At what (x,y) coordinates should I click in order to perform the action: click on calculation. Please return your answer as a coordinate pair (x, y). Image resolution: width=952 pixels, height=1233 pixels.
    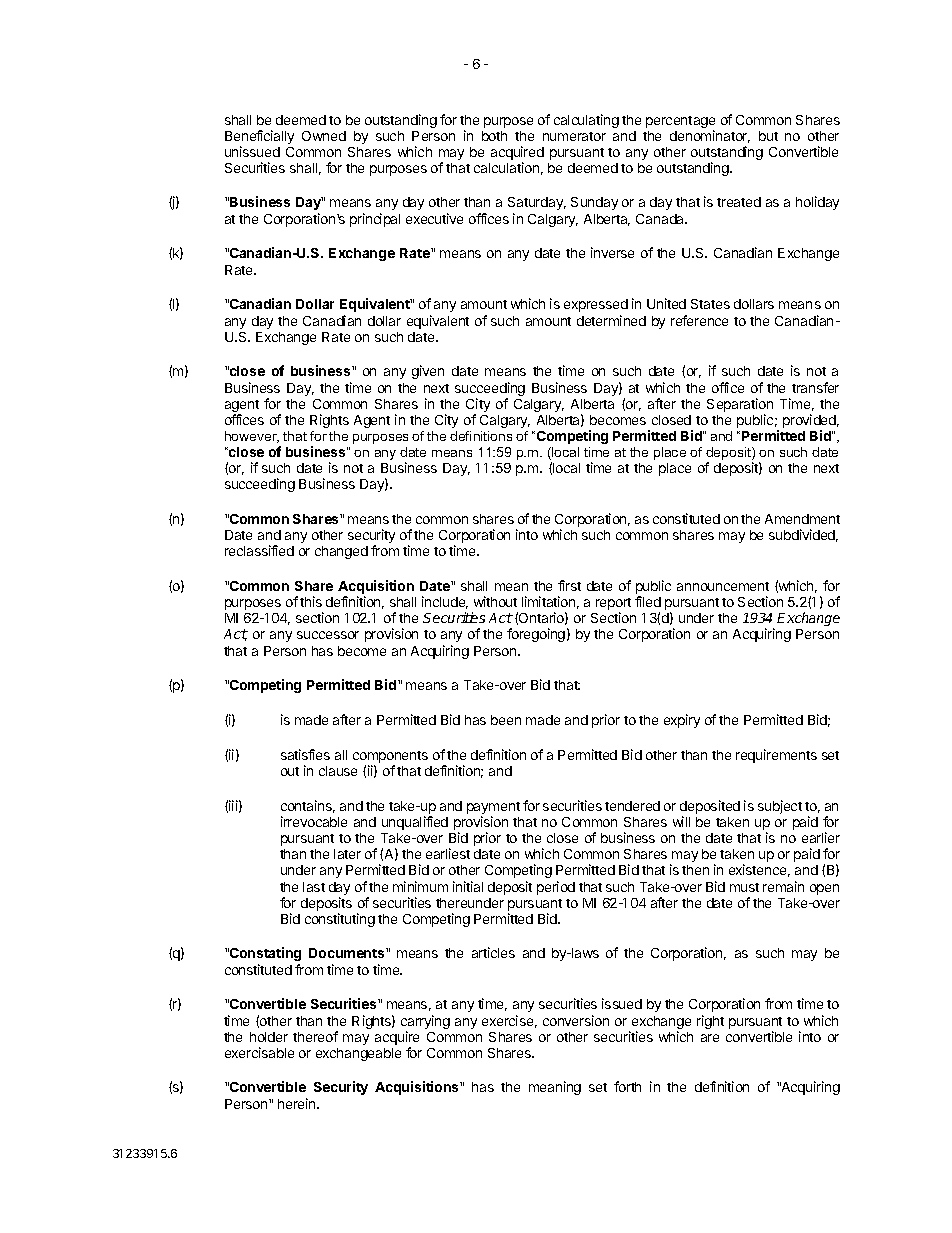
    Looking at the image, I should click on (506, 167).
